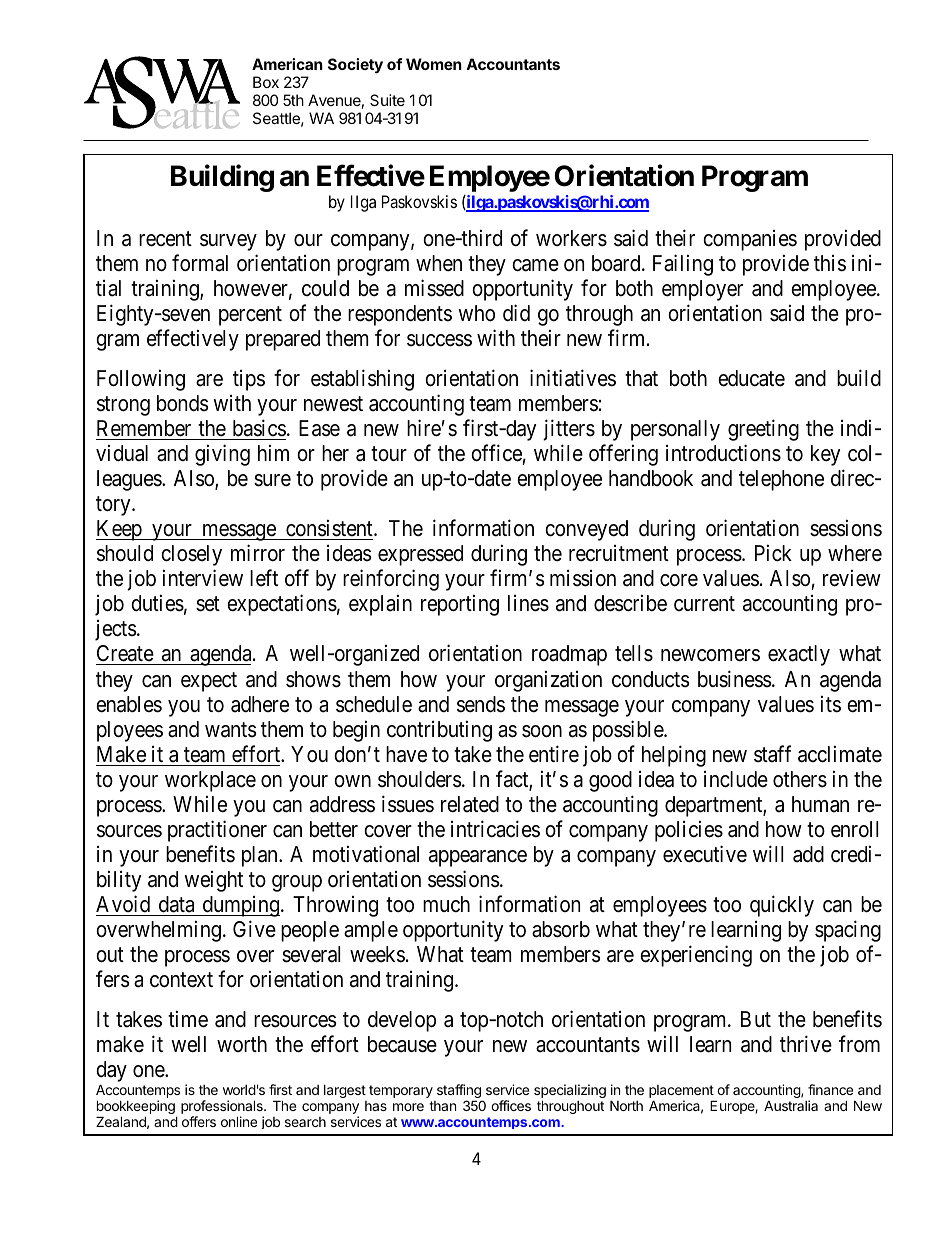 This document has height=1233, width=952. I want to click on companies, so click(750, 240).
